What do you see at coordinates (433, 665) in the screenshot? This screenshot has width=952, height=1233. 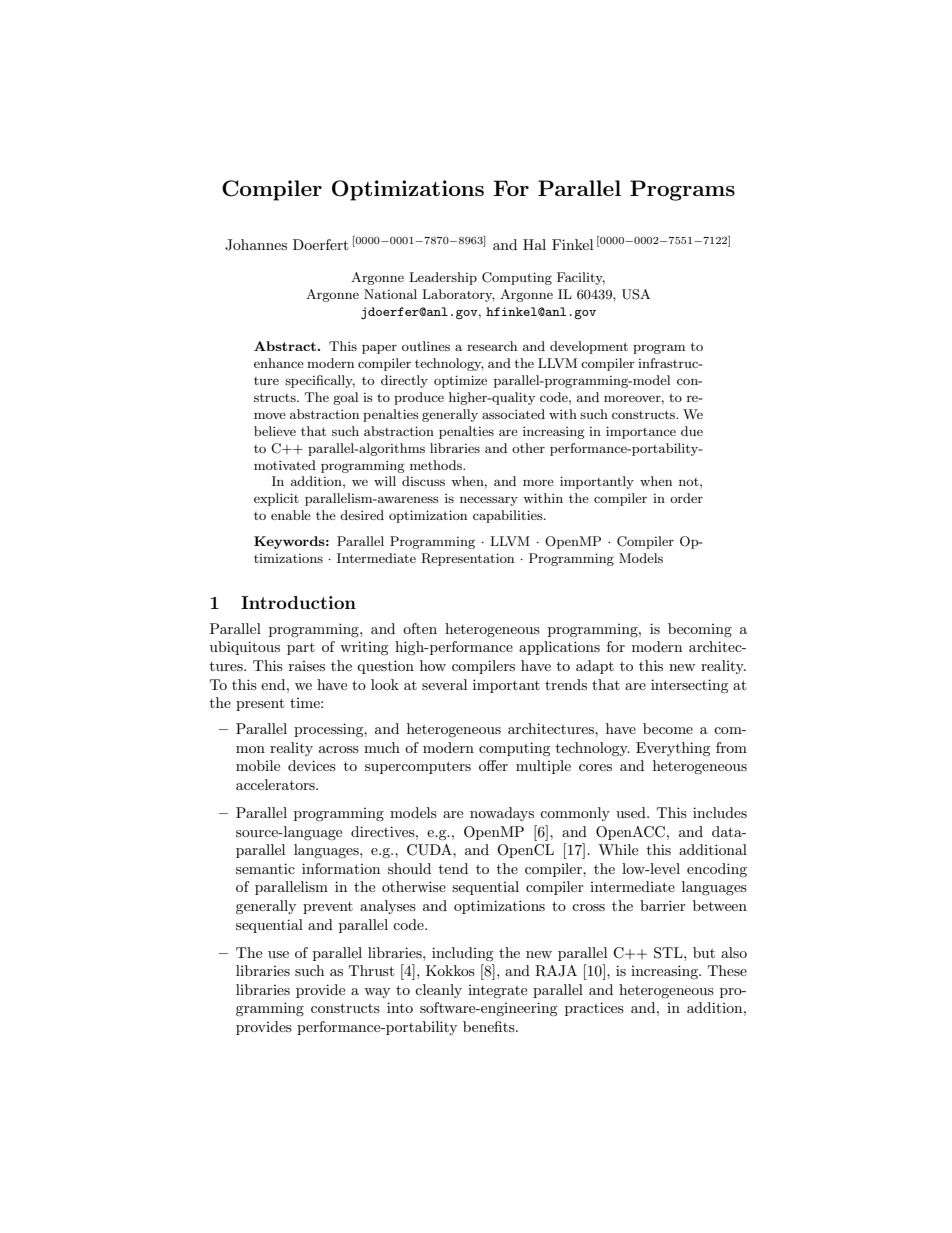 I see `how` at bounding box center [433, 665].
